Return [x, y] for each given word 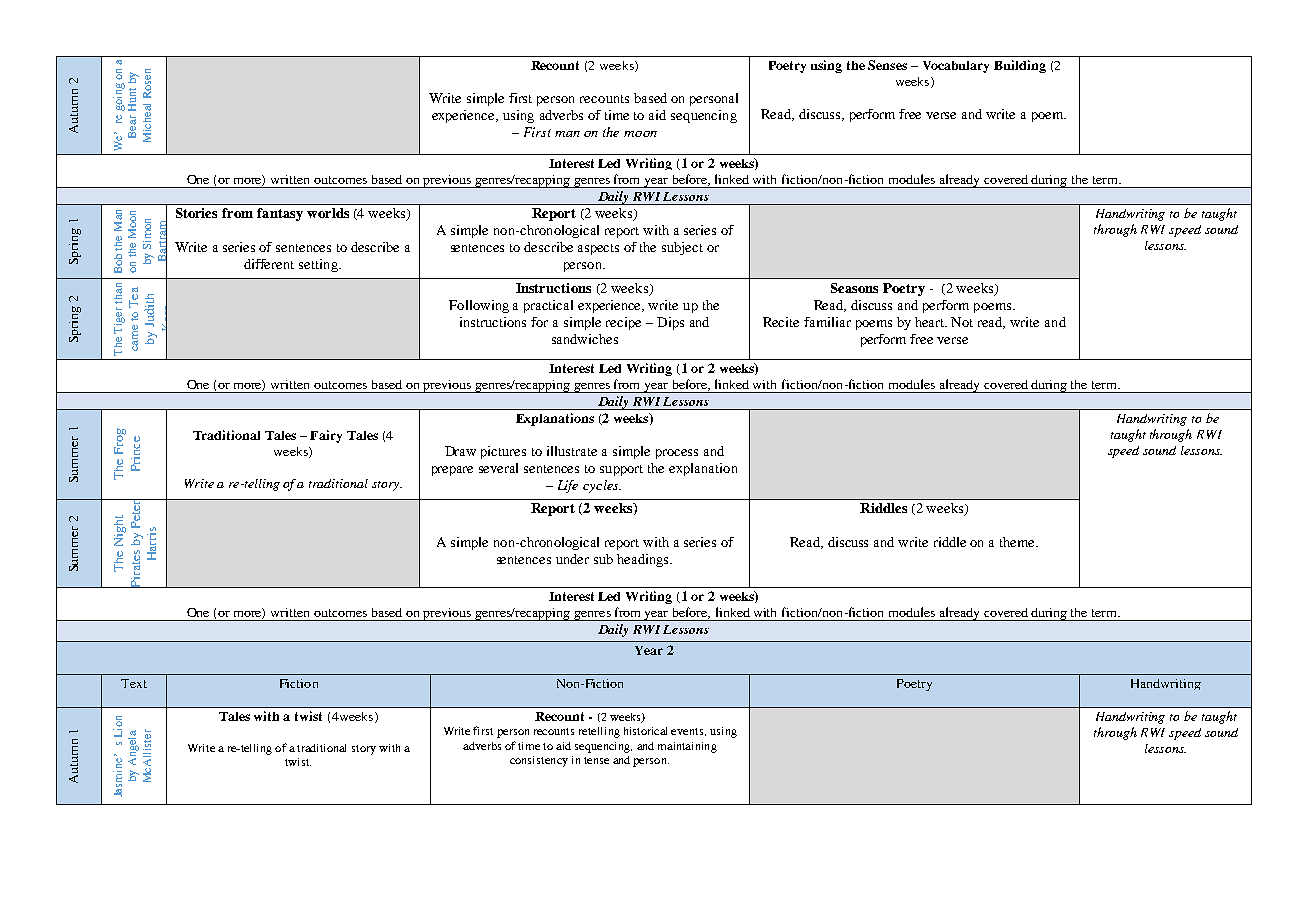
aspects [598, 249]
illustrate [572, 451]
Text [134, 683]
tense [596, 760]
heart [931, 322]
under [572, 559]
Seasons [854, 288]
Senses [887, 65]
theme [1019, 542]
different [269, 264]
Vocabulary [956, 67]
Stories [196, 213]
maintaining [687, 747]
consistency [539, 761]
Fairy [326, 436]
